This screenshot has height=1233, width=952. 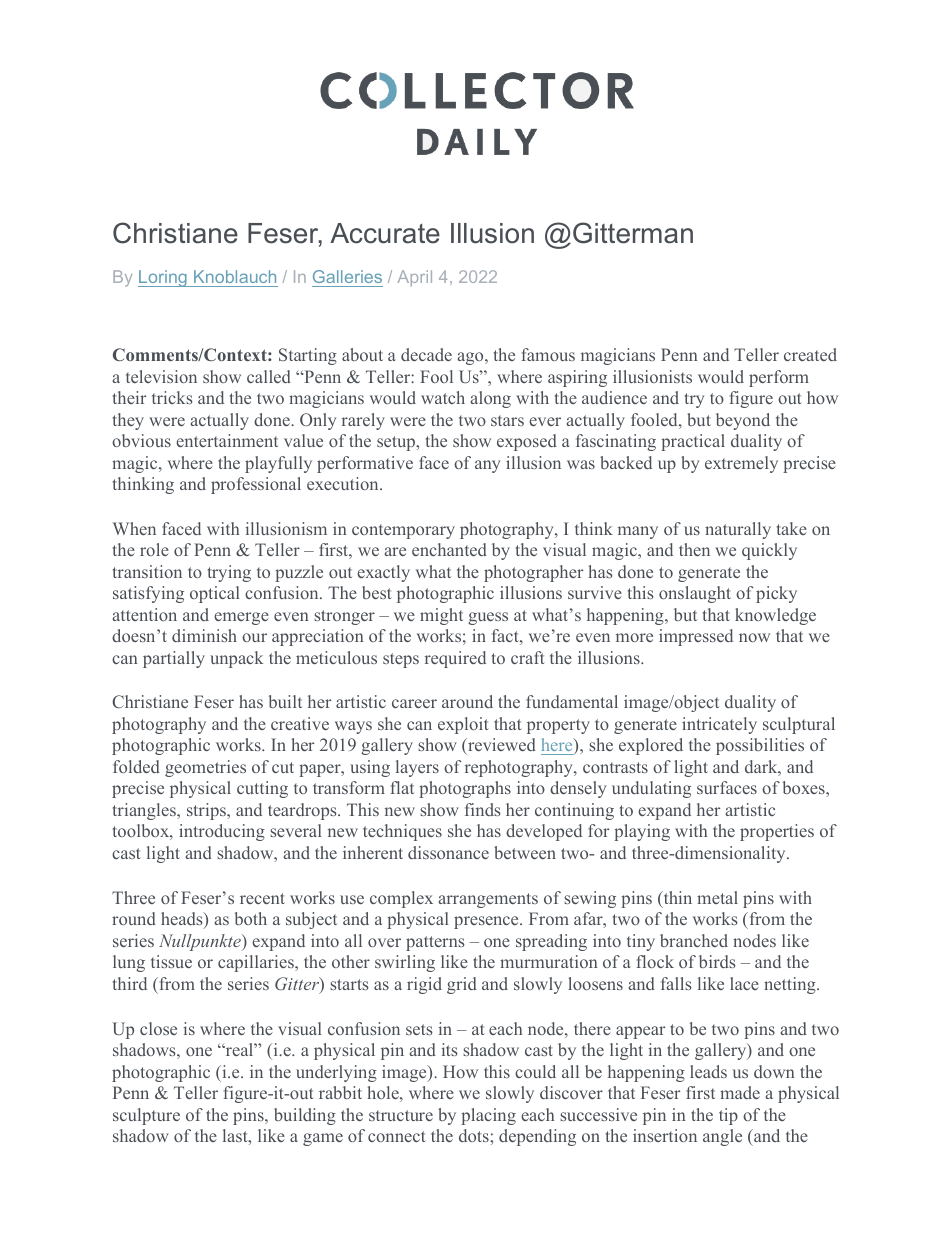 What do you see at coordinates (760, 746) in the screenshot?
I see `possibilities` at bounding box center [760, 746].
